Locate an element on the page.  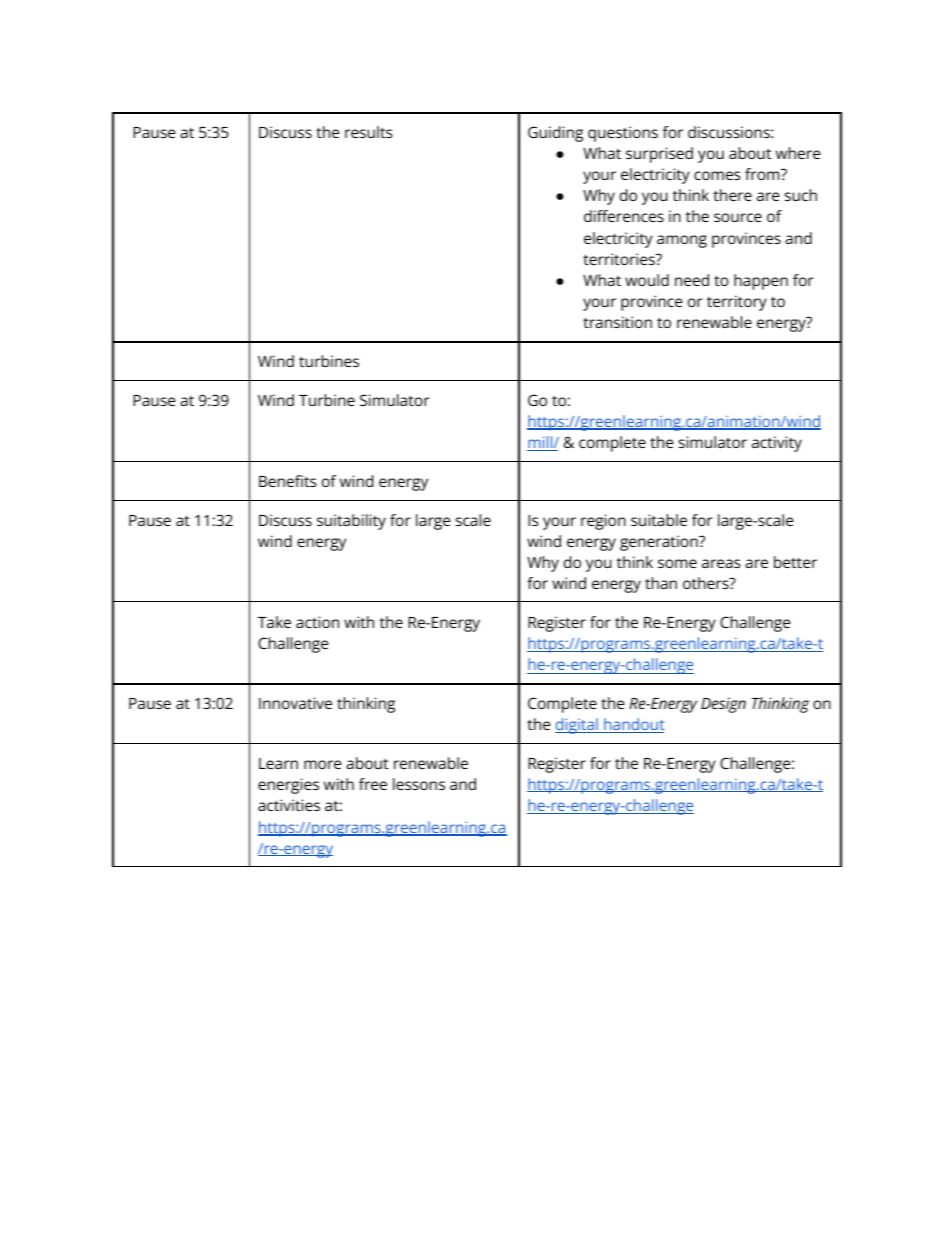
Benefits is located at coordinates (287, 481).
